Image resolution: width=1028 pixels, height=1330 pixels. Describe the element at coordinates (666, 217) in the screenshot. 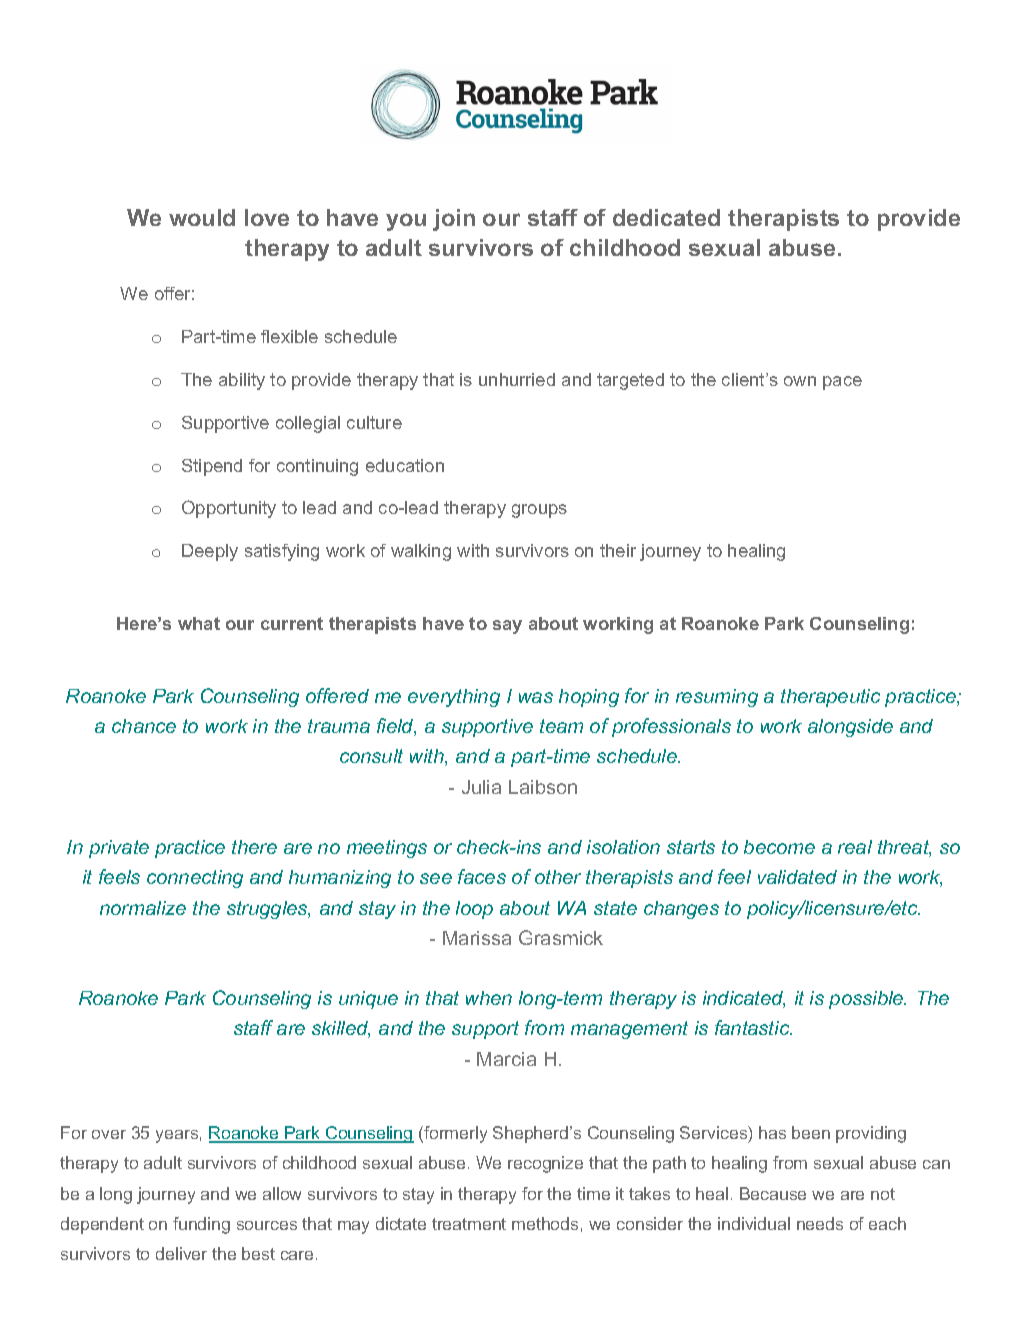

I see `dedicated` at that location.
